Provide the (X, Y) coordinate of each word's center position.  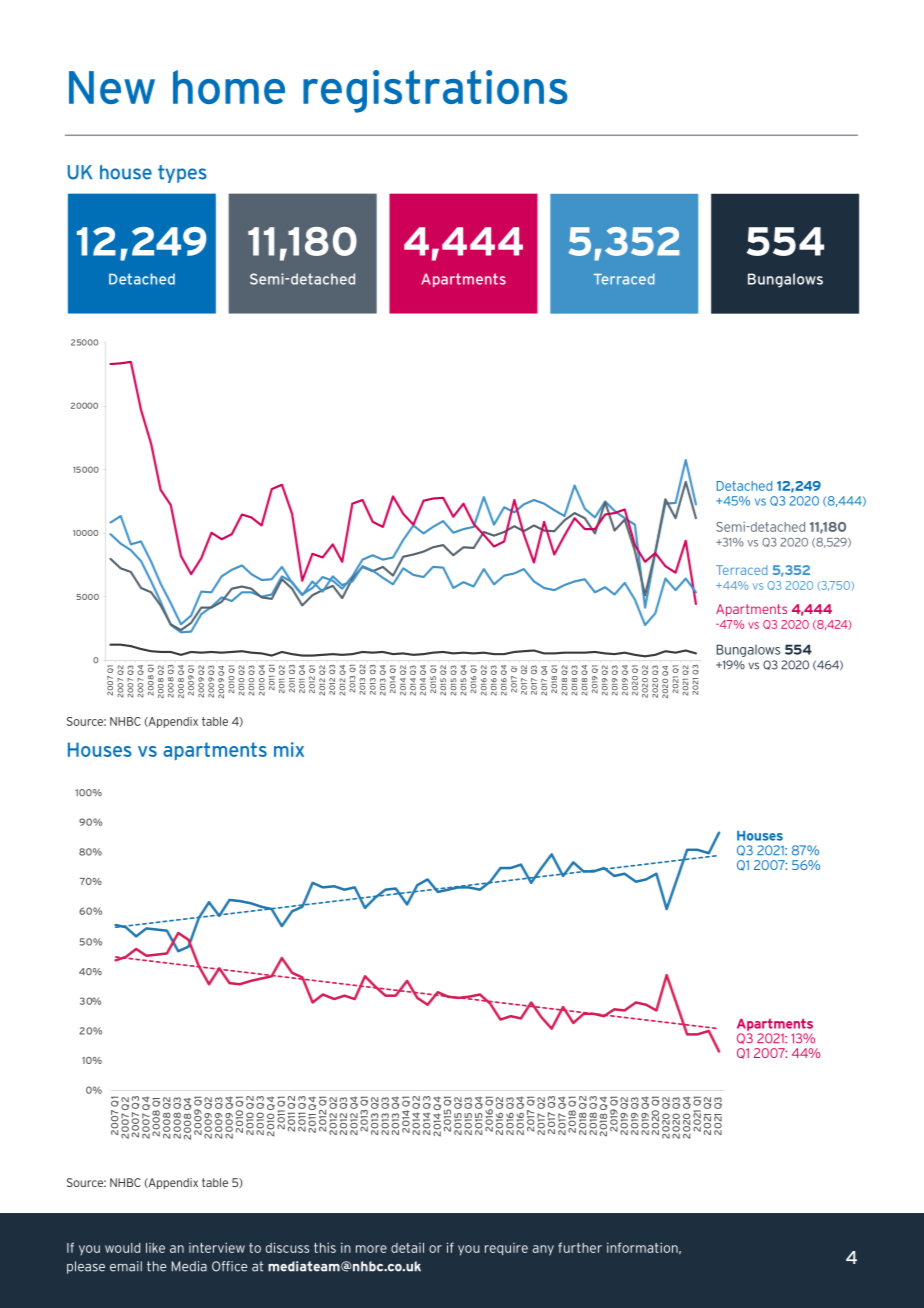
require (506, 1249)
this (325, 1247)
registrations (435, 91)
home (229, 87)
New (112, 87)
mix (289, 749)
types (182, 174)
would (122, 1248)
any (543, 1250)
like (155, 1248)
